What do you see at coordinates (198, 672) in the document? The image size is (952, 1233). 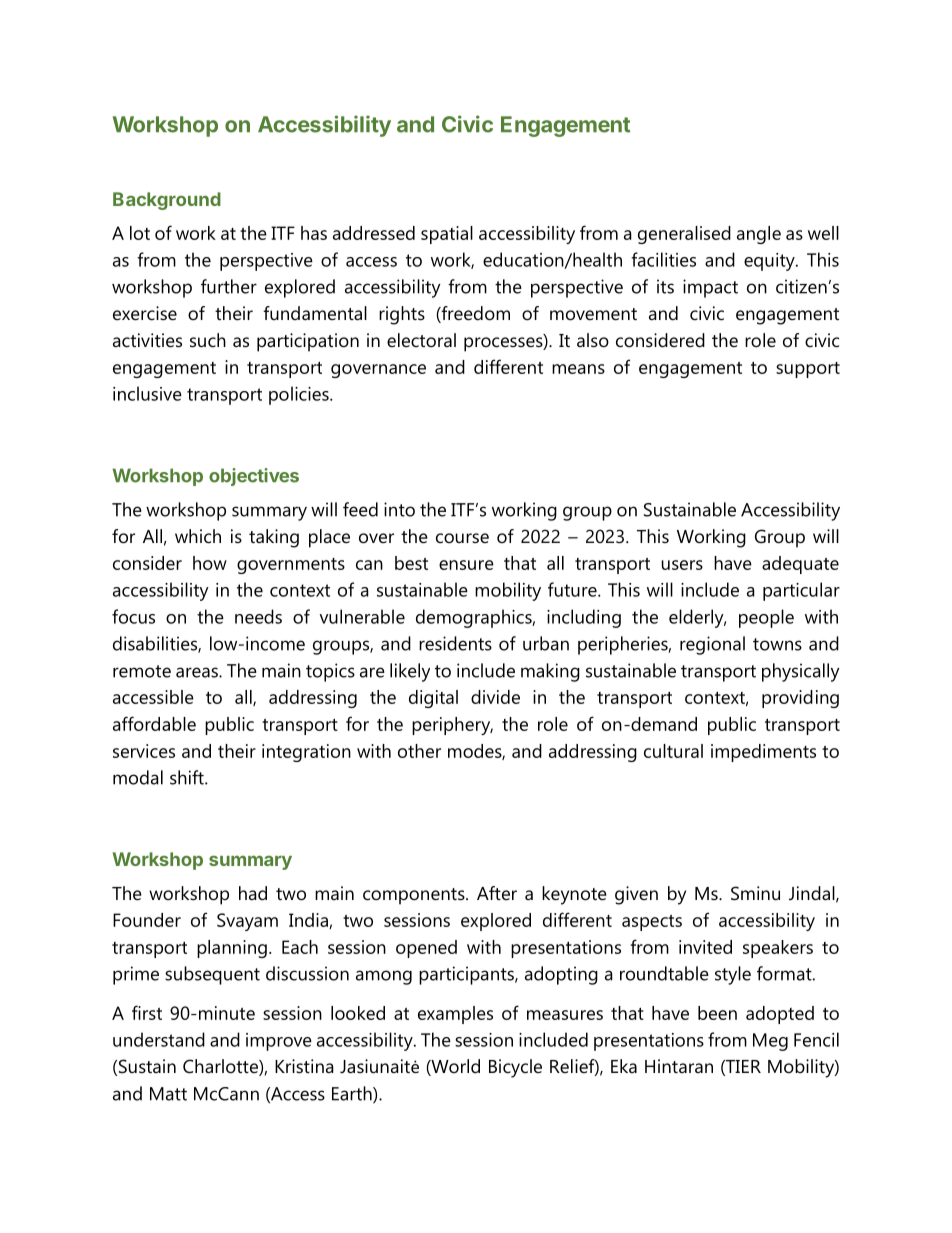 I see `areas` at bounding box center [198, 672].
